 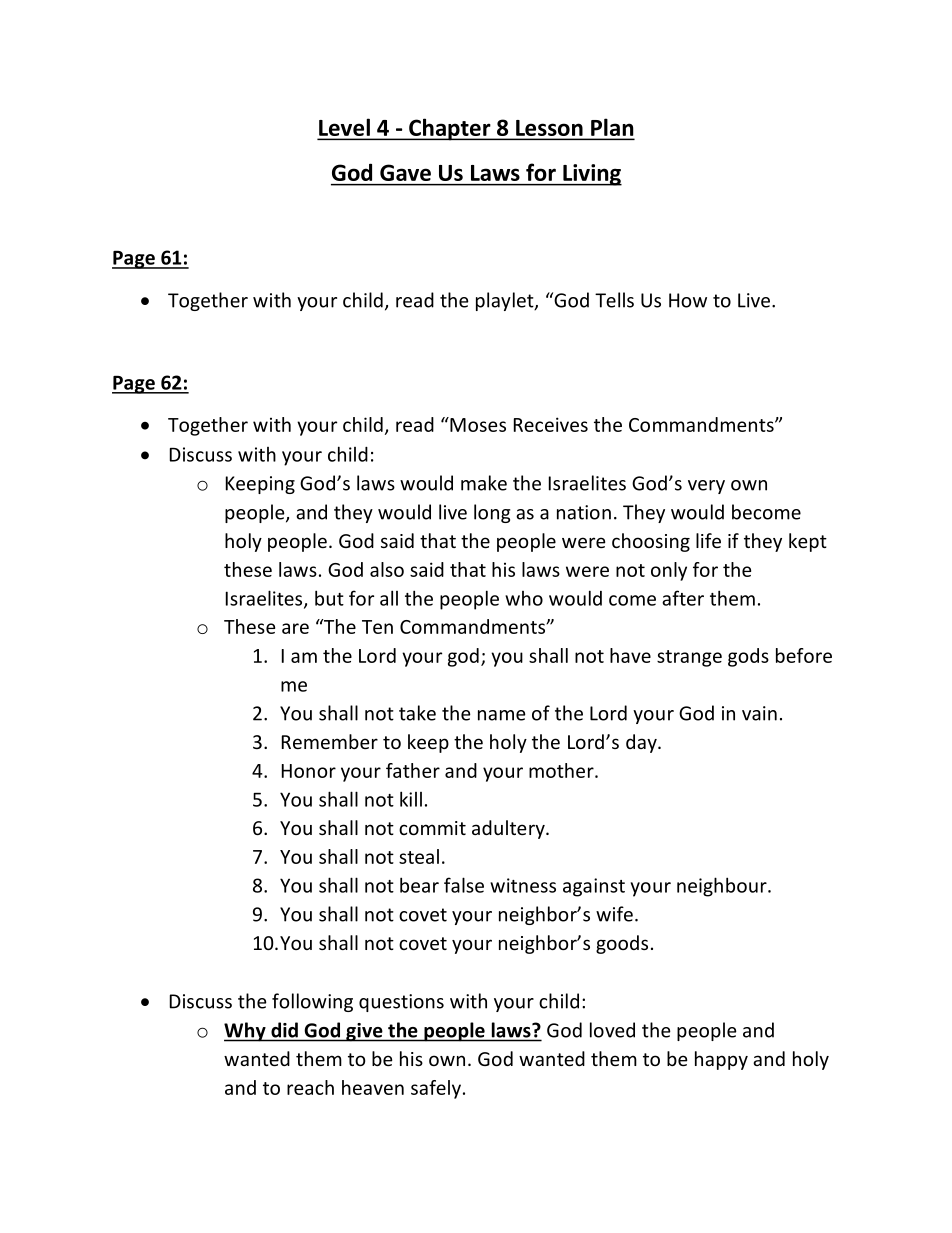 What do you see at coordinates (309, 771) in the screenshot?
I see `Honor` at bounding box center [309, 771].
